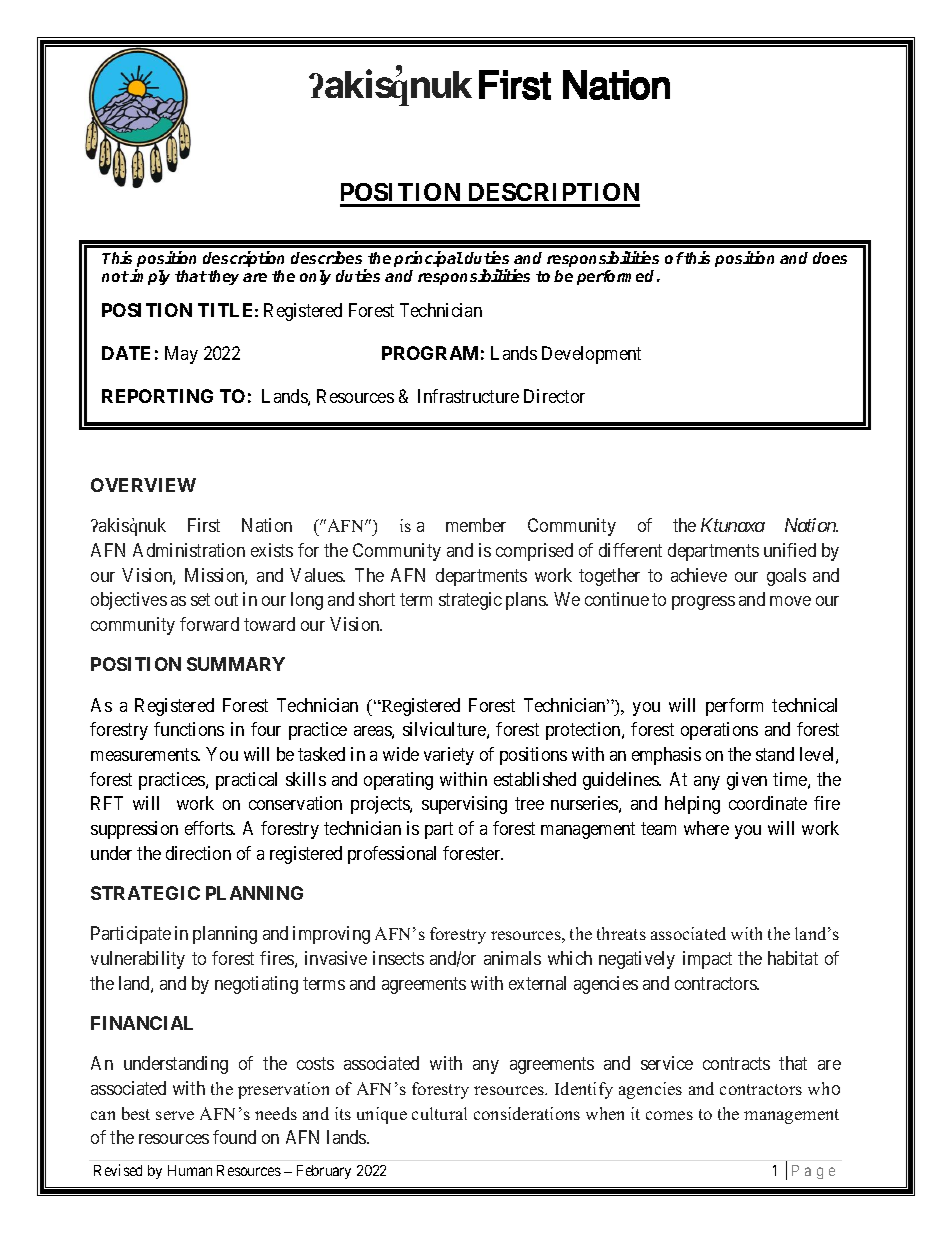  Describe the element at coordinates (190, 1170) in the screenshot. I see `Human` at that location.
